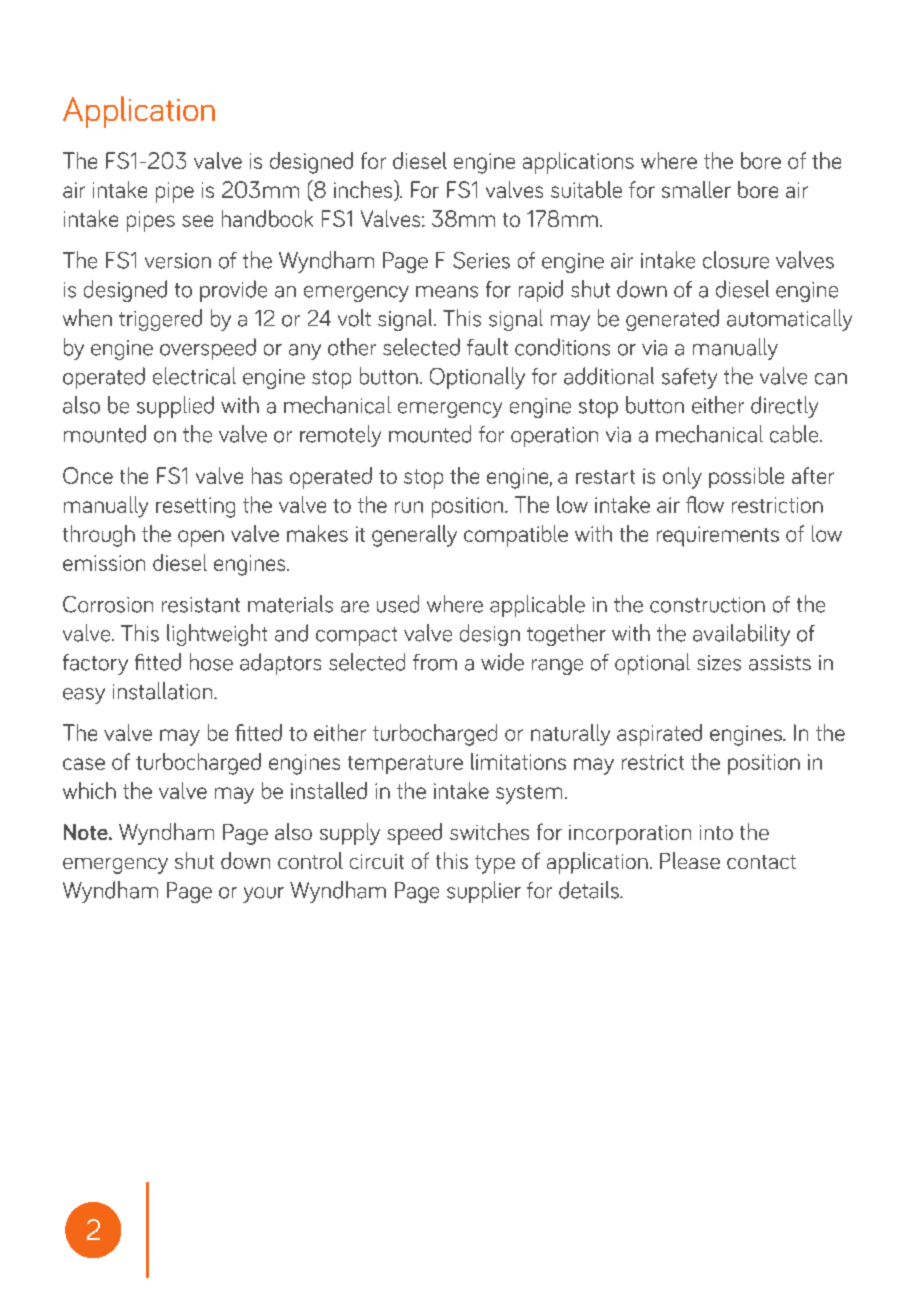 This screenshot has width=924, height=1308. What do you see at coordinates (197, 221) in the screenshot?
I see `see` at bounding box center [197, 221].
